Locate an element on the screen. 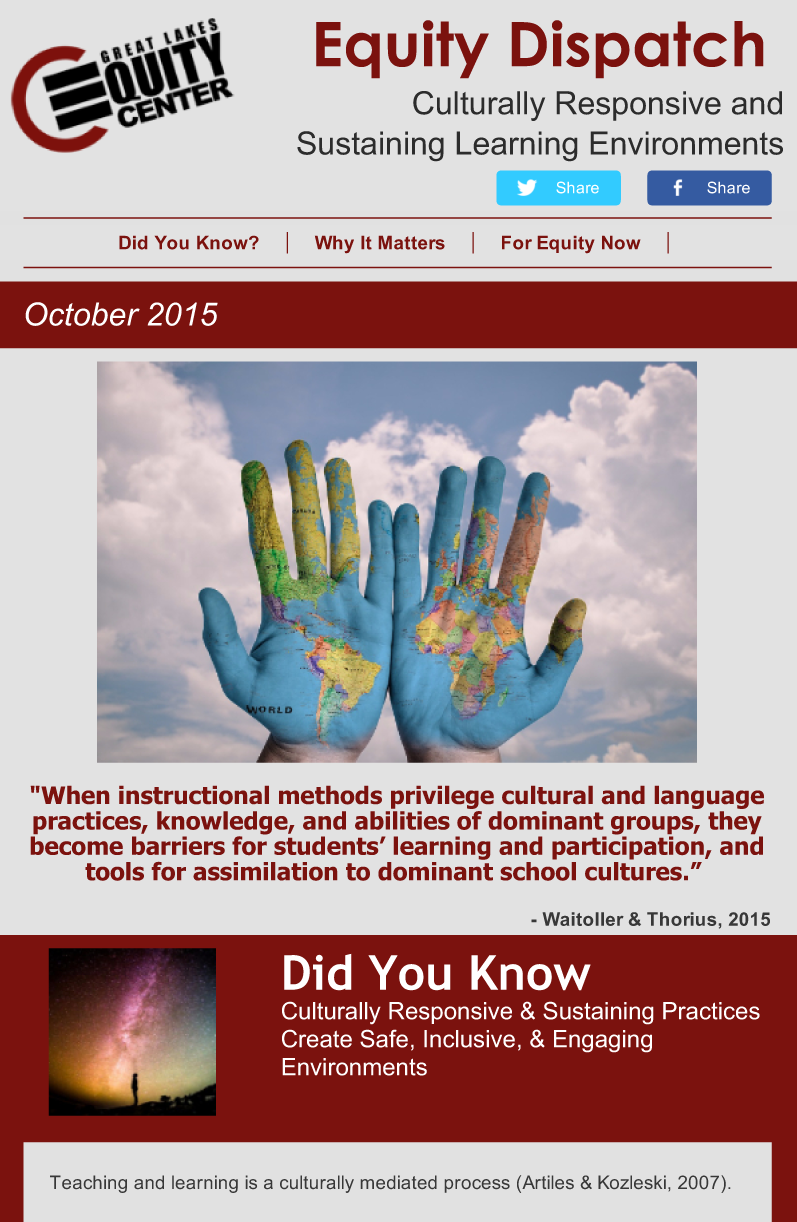 Image resolution: width=797 pixels, height=1222 pixels. Why is located at coordinates (334, 244).
